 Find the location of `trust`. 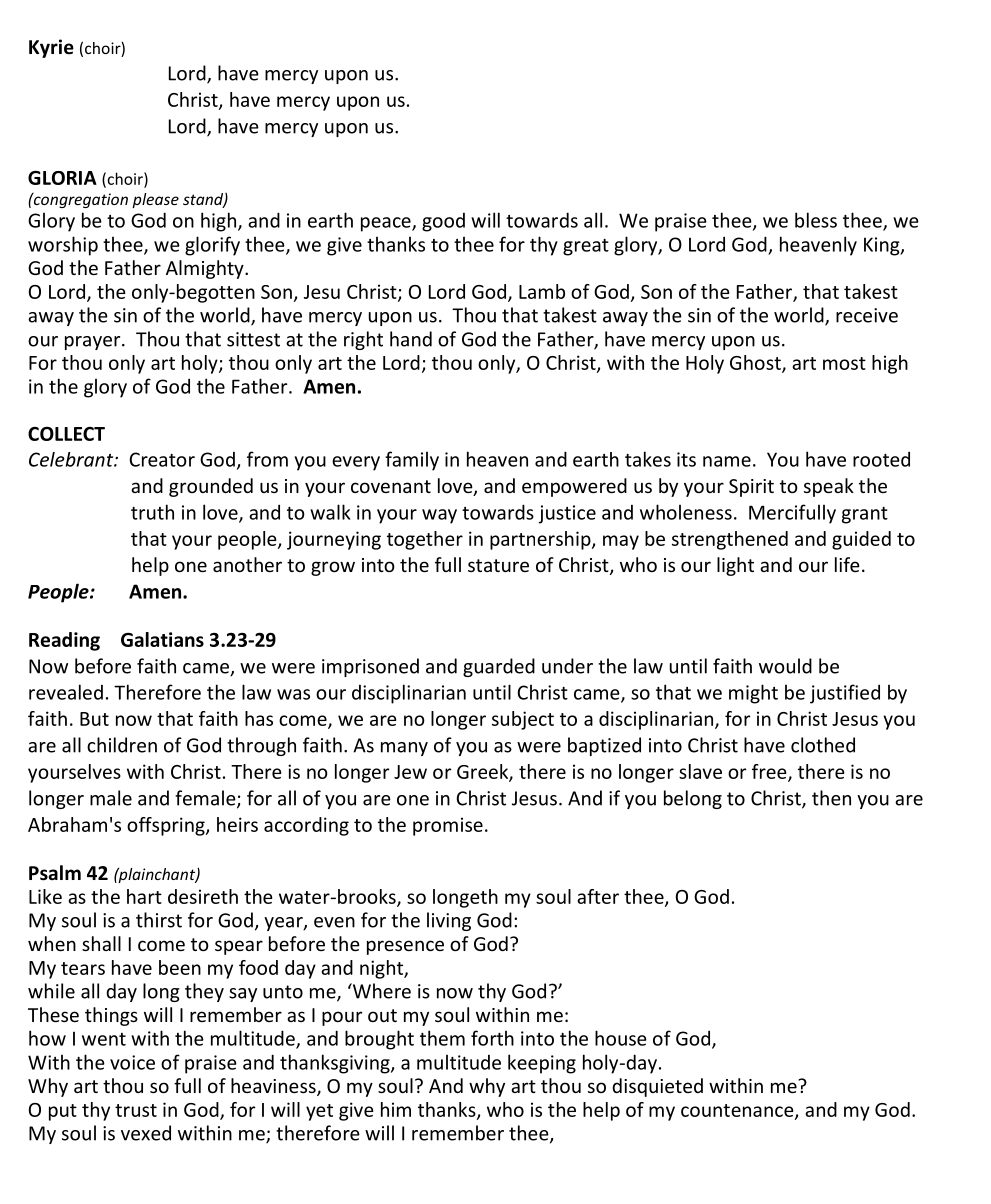

trust is located at coordinates (136, 1110).
